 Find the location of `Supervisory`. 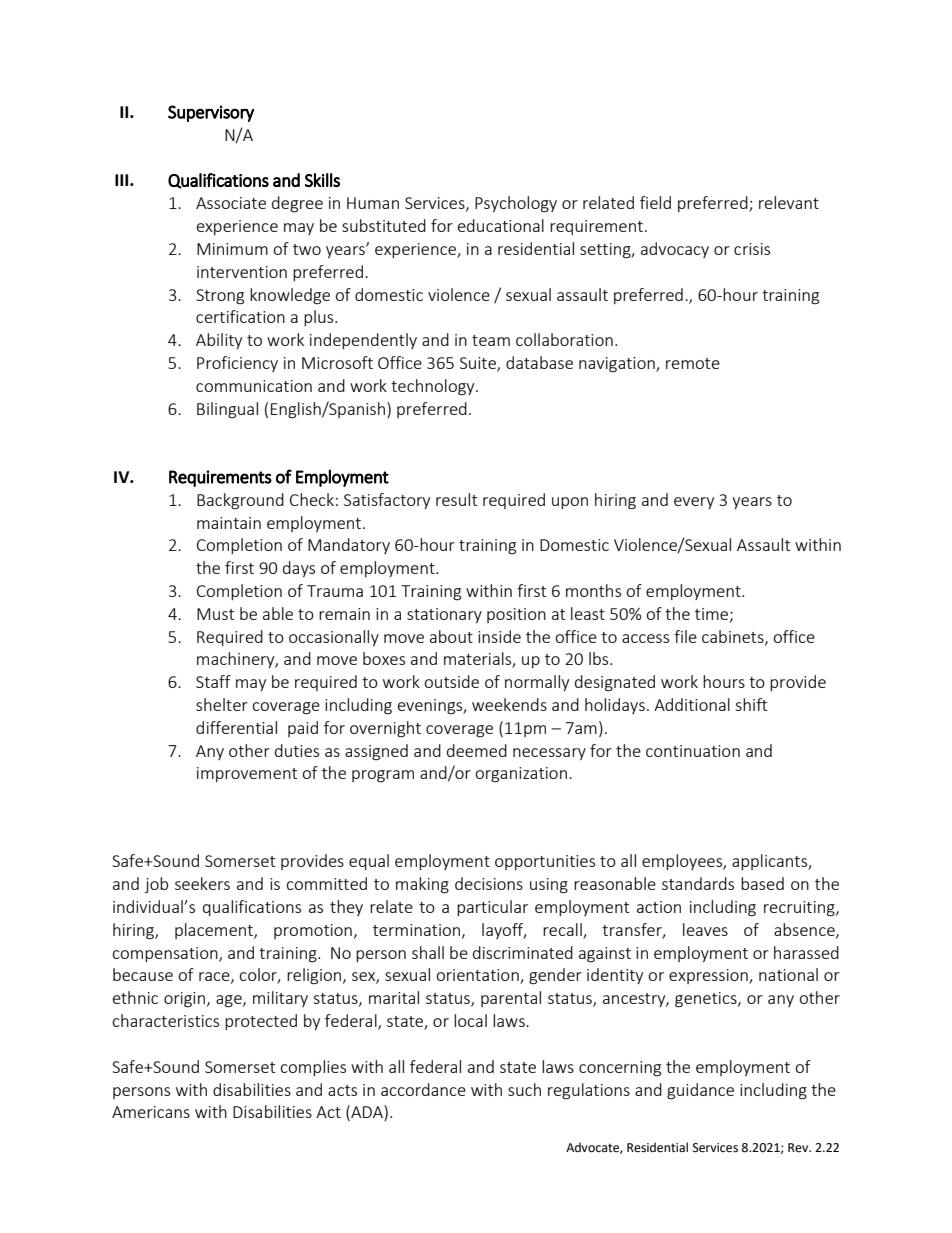

Supervisory is located at coordinates (211, 113).
